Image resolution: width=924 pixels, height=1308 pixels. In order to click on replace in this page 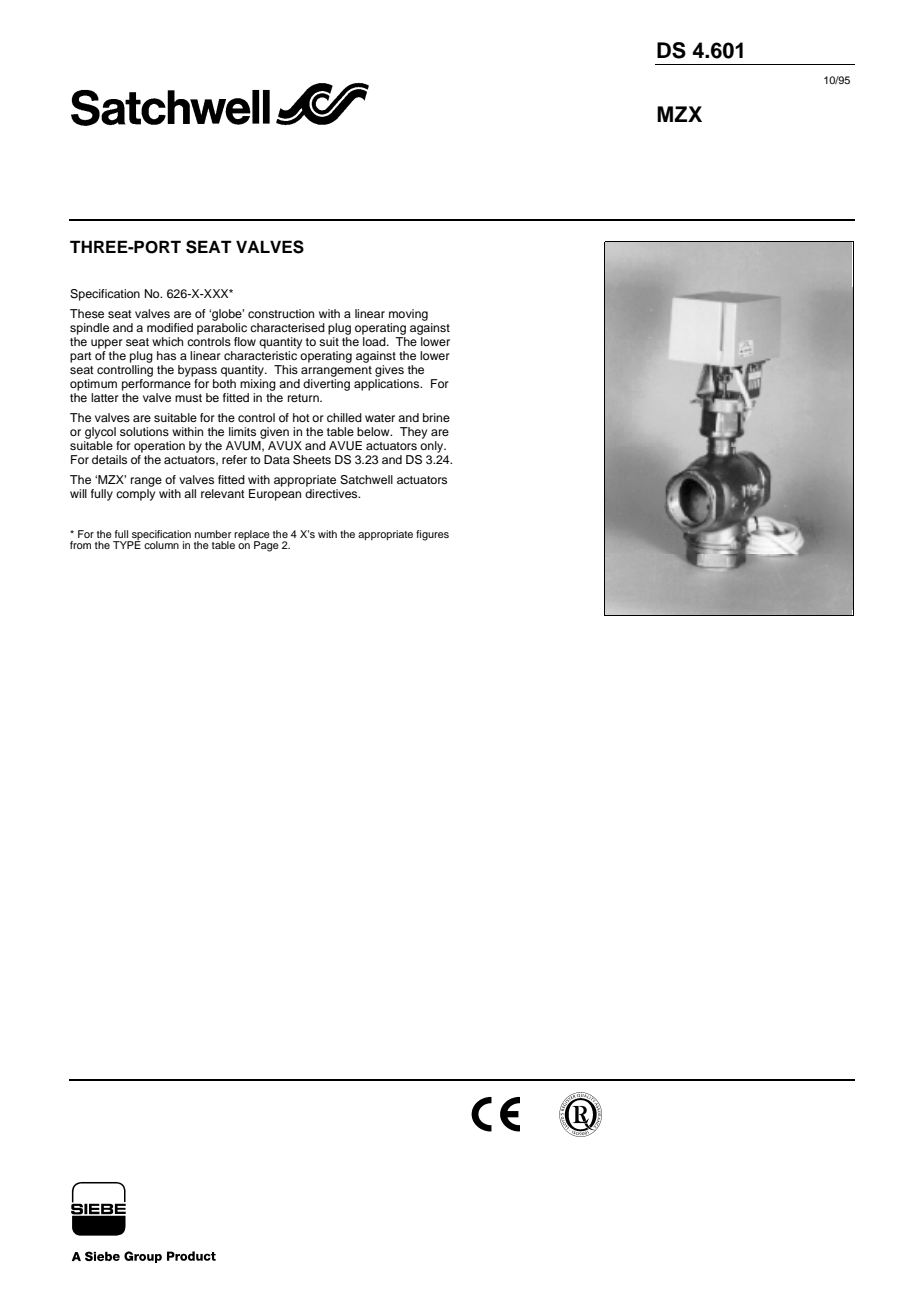, I will do `click(252, 536)`.
